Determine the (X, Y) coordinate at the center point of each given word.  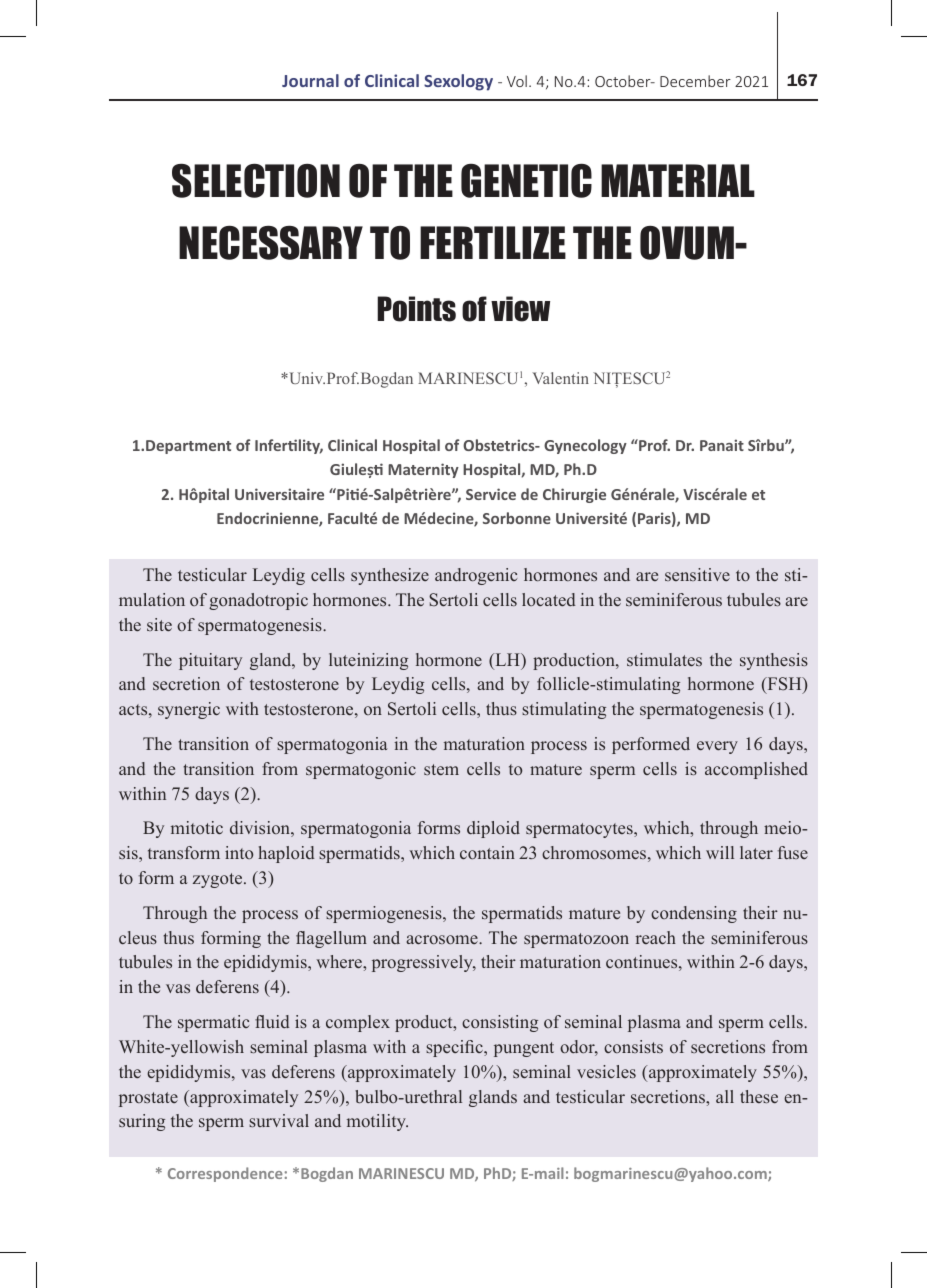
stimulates (664, 659)
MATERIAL (678, 180)
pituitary (210, 661)
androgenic (476, 576)
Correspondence (225, 1174)
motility (377, 1122)
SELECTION (256, 181)
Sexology (458, 82)
